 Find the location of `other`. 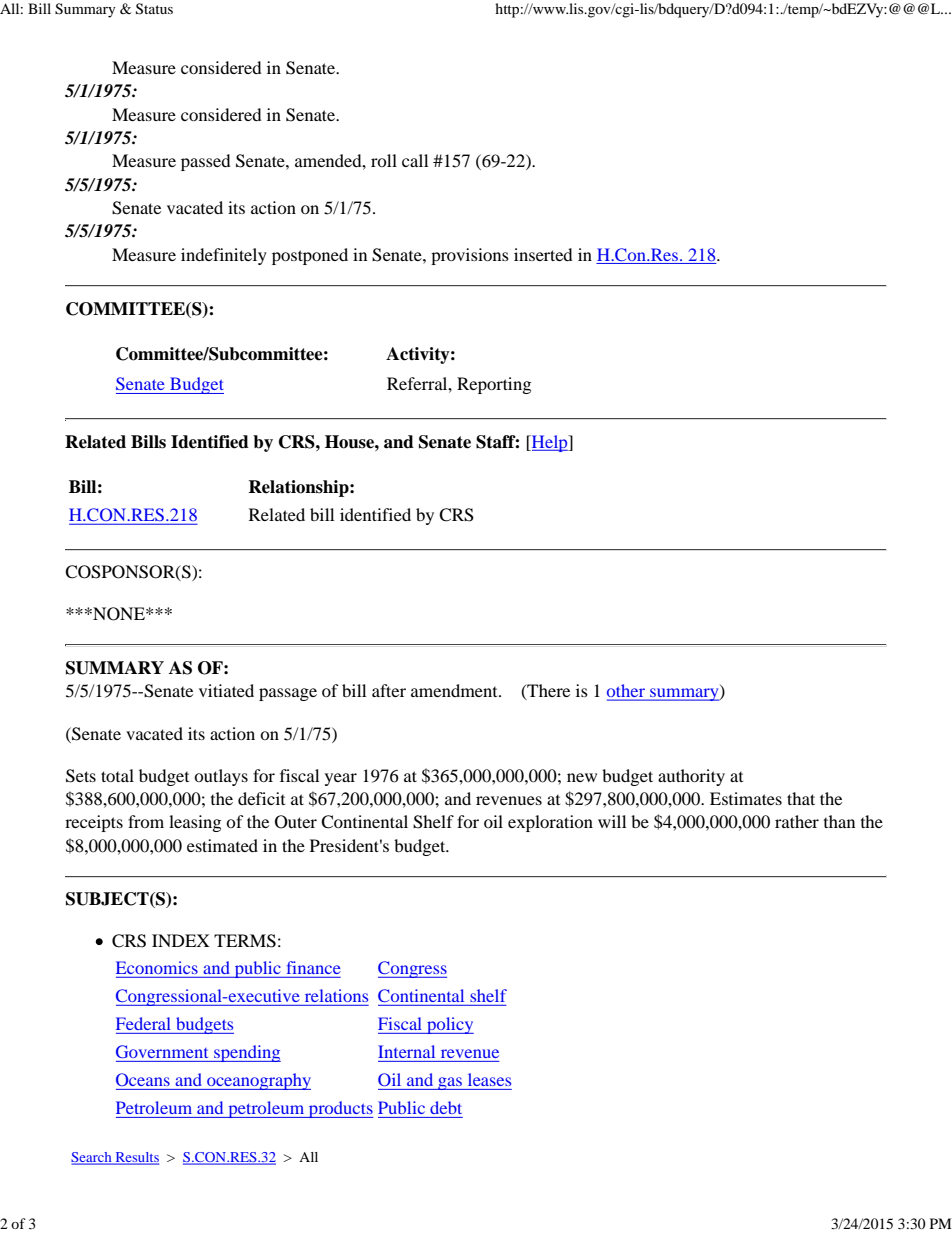

other is located at coordinates (627, 692).
